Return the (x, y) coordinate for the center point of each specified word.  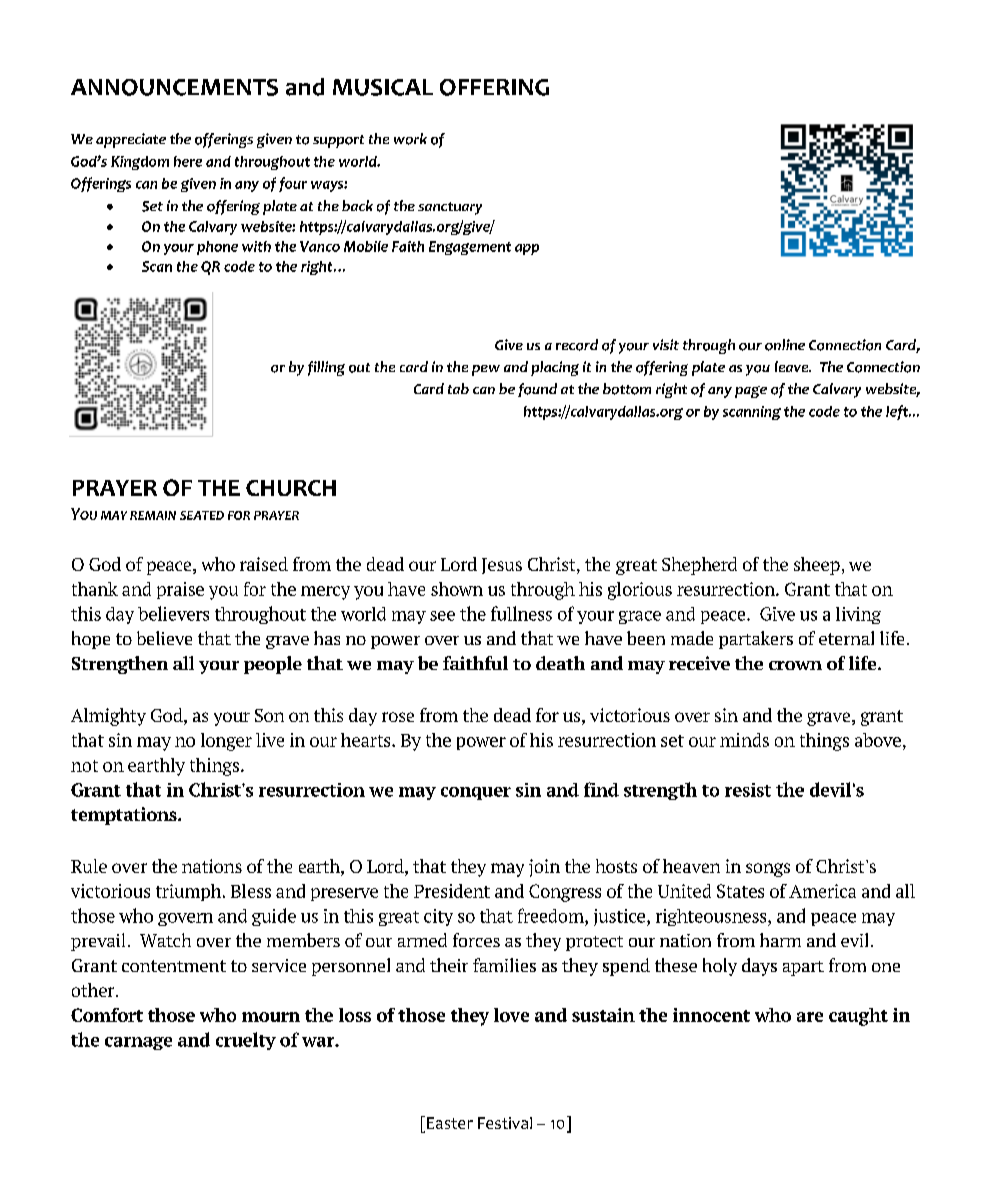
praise (180, 590)
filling (326, 368)
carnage (138, 1043)
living (858, 615)
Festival (505, 1123)
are (810, 1017)
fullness (521, 613)
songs (768, 870)
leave (793, 366)
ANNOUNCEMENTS (174, 87)
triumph (190, 892)
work (410, 139)
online (785, 345)
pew (486, 370)
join (544, 868)
